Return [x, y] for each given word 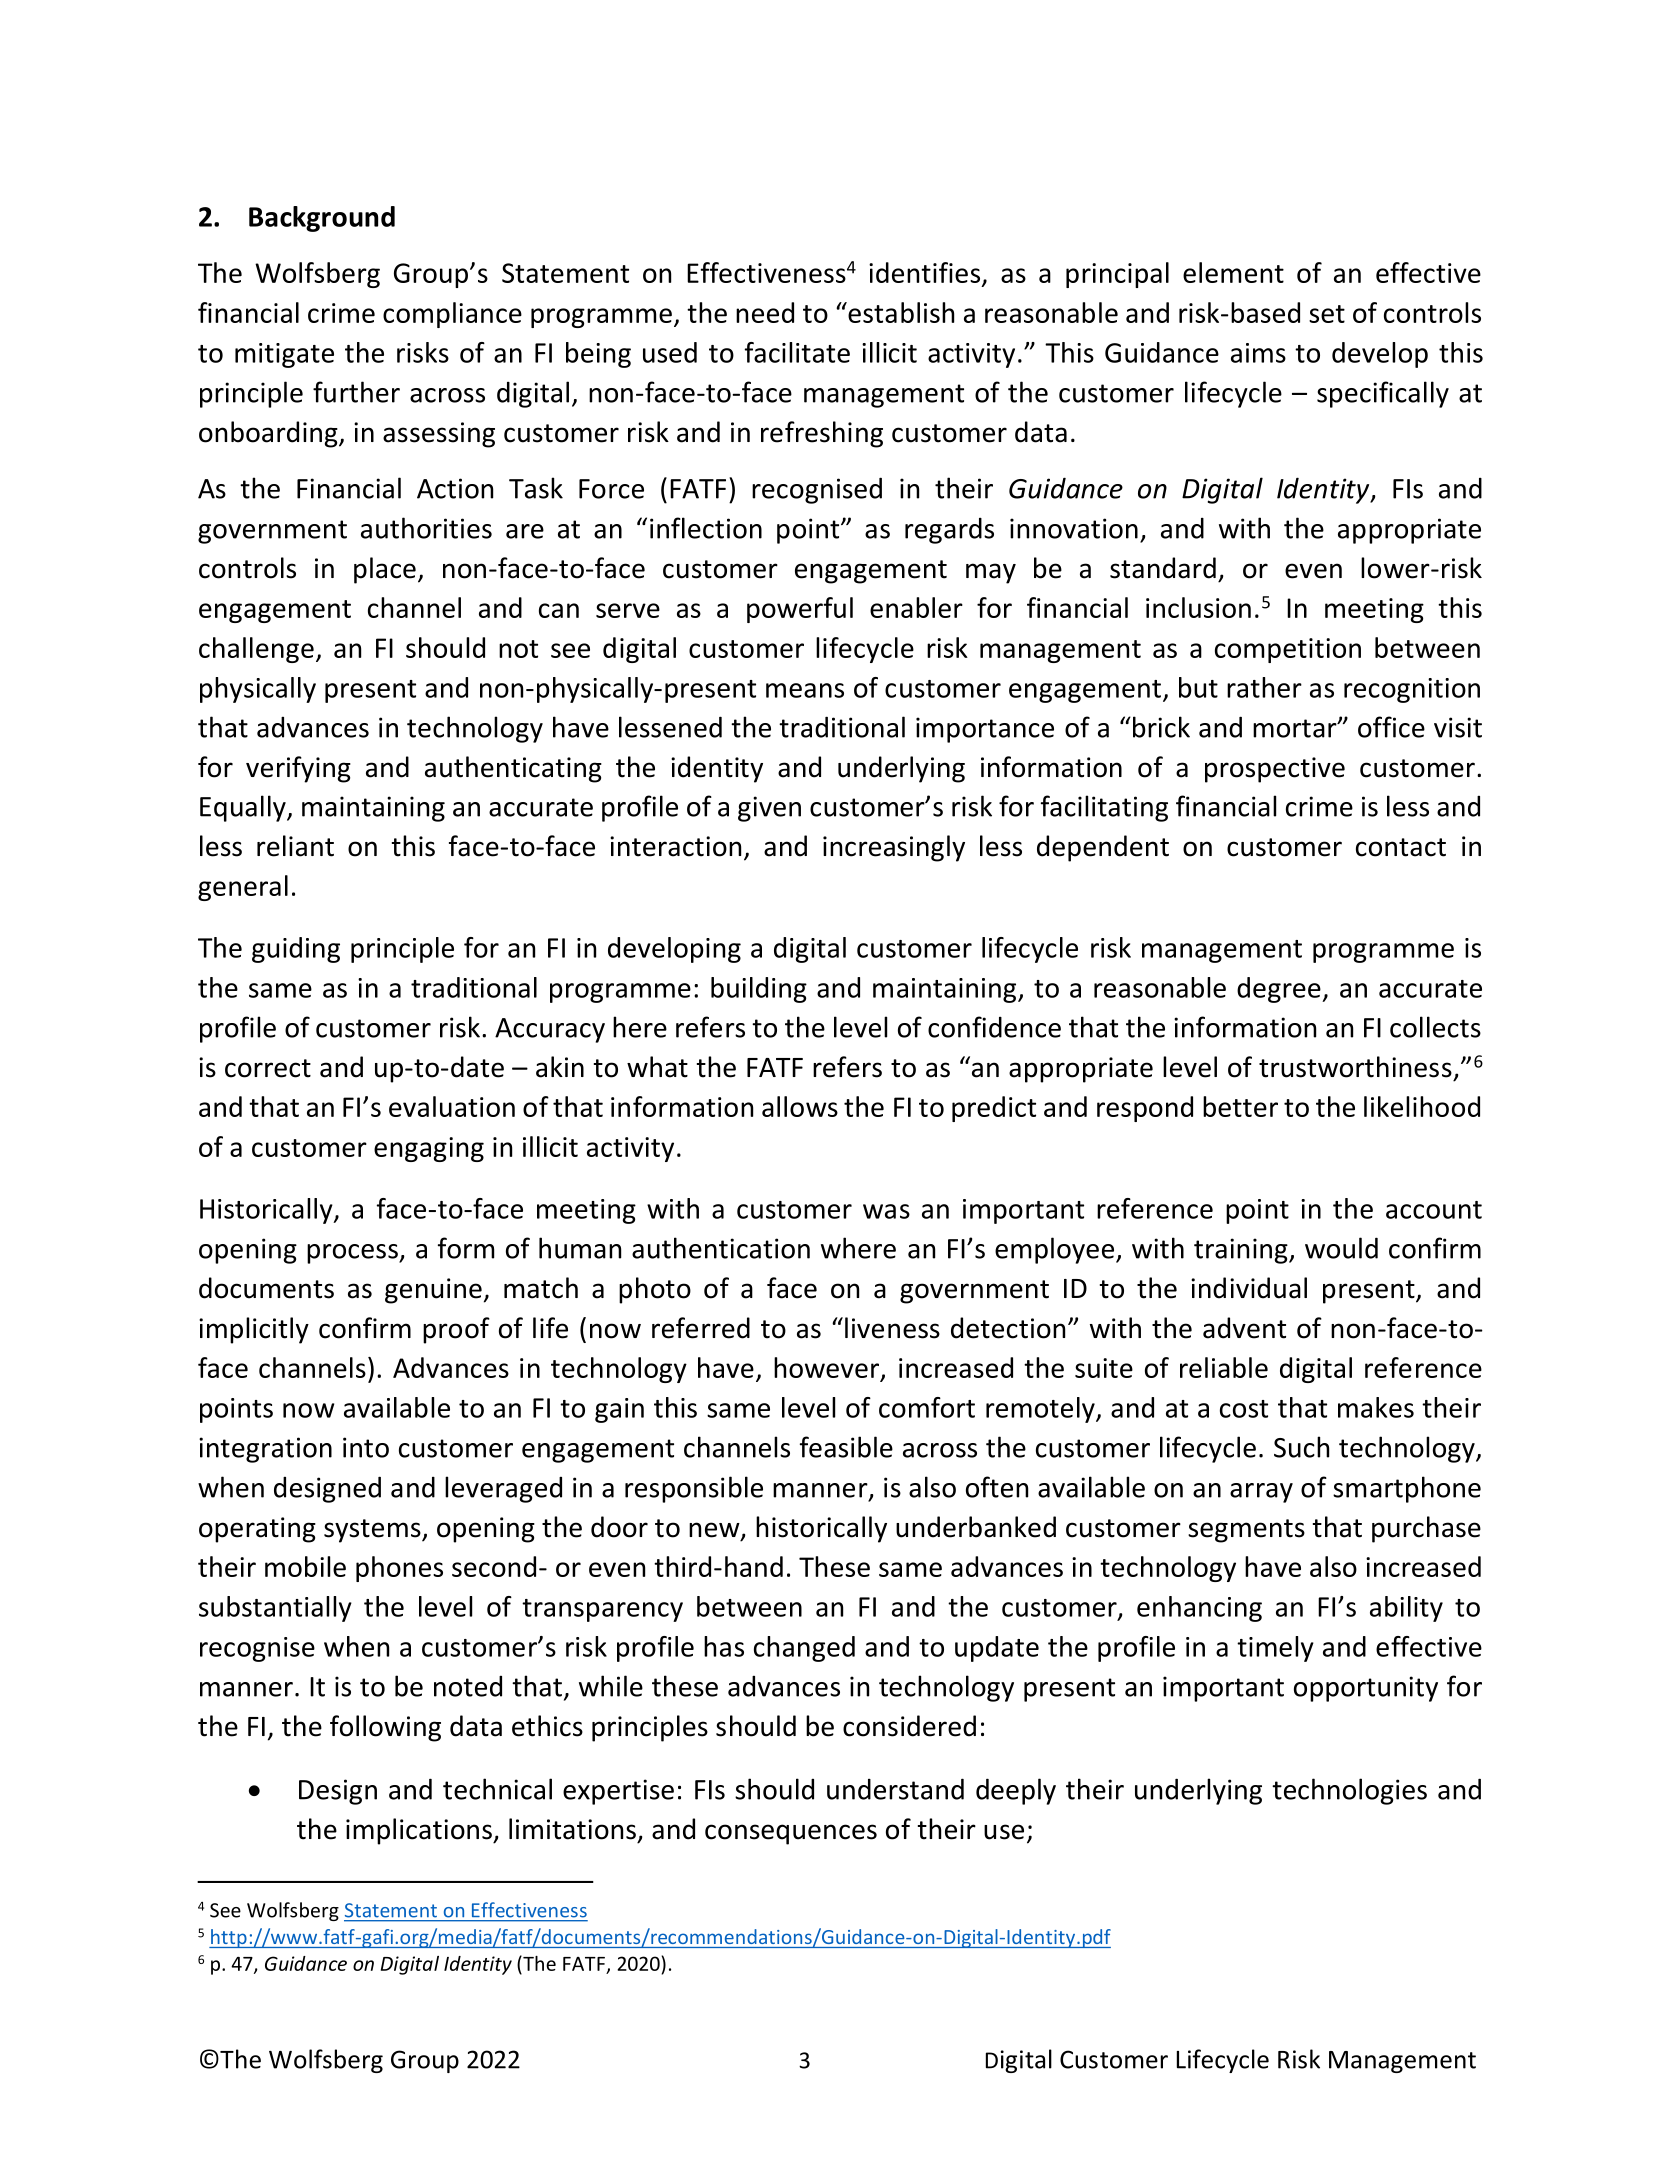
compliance [452, 315]
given [769, 809]
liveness [892, 1328]
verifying [298, 769]
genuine [433, 1291]
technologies [1349, 1791]
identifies [924, 272]
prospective [1275, 770]
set [1327, 314]
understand [895, 1789]
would [1341, 1248]
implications [420, 1831]
